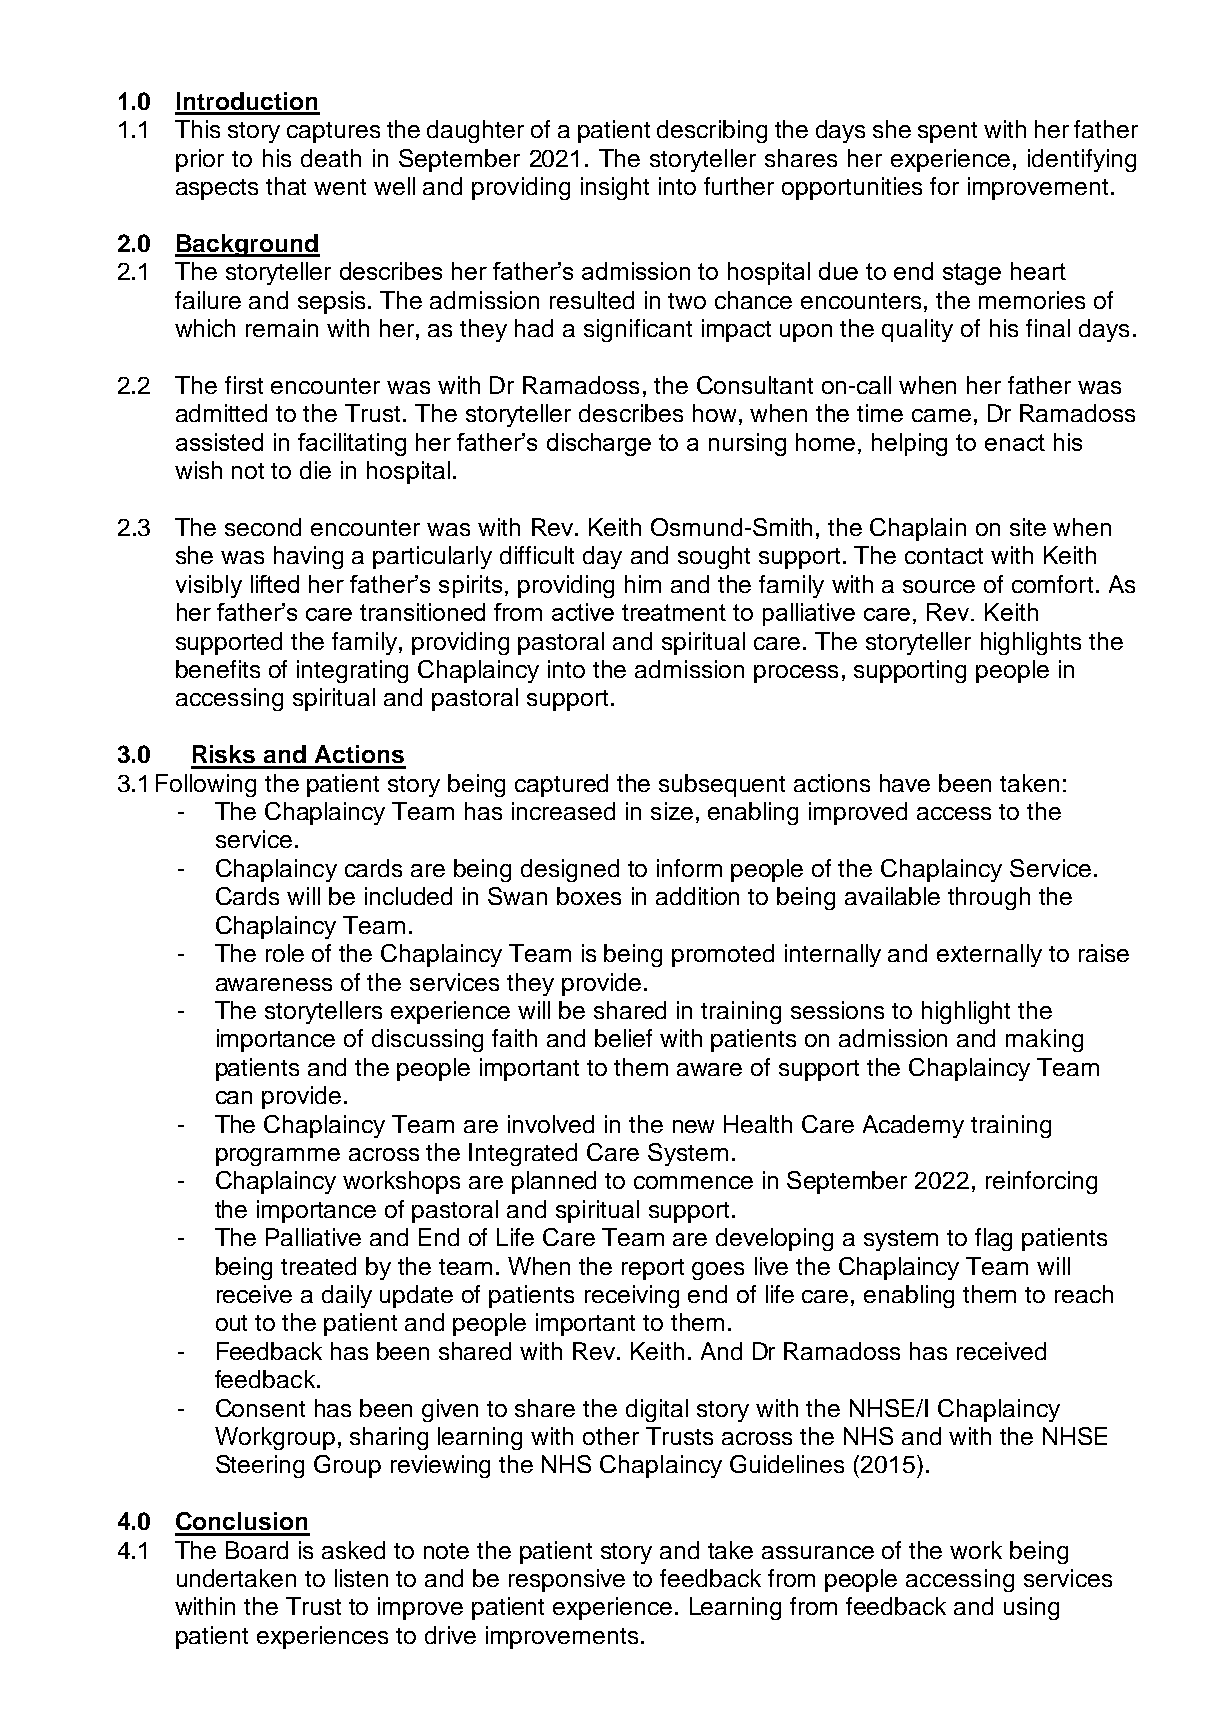  Describe the element at coordinates (286, 186) in the document. I see `that` at that location.
